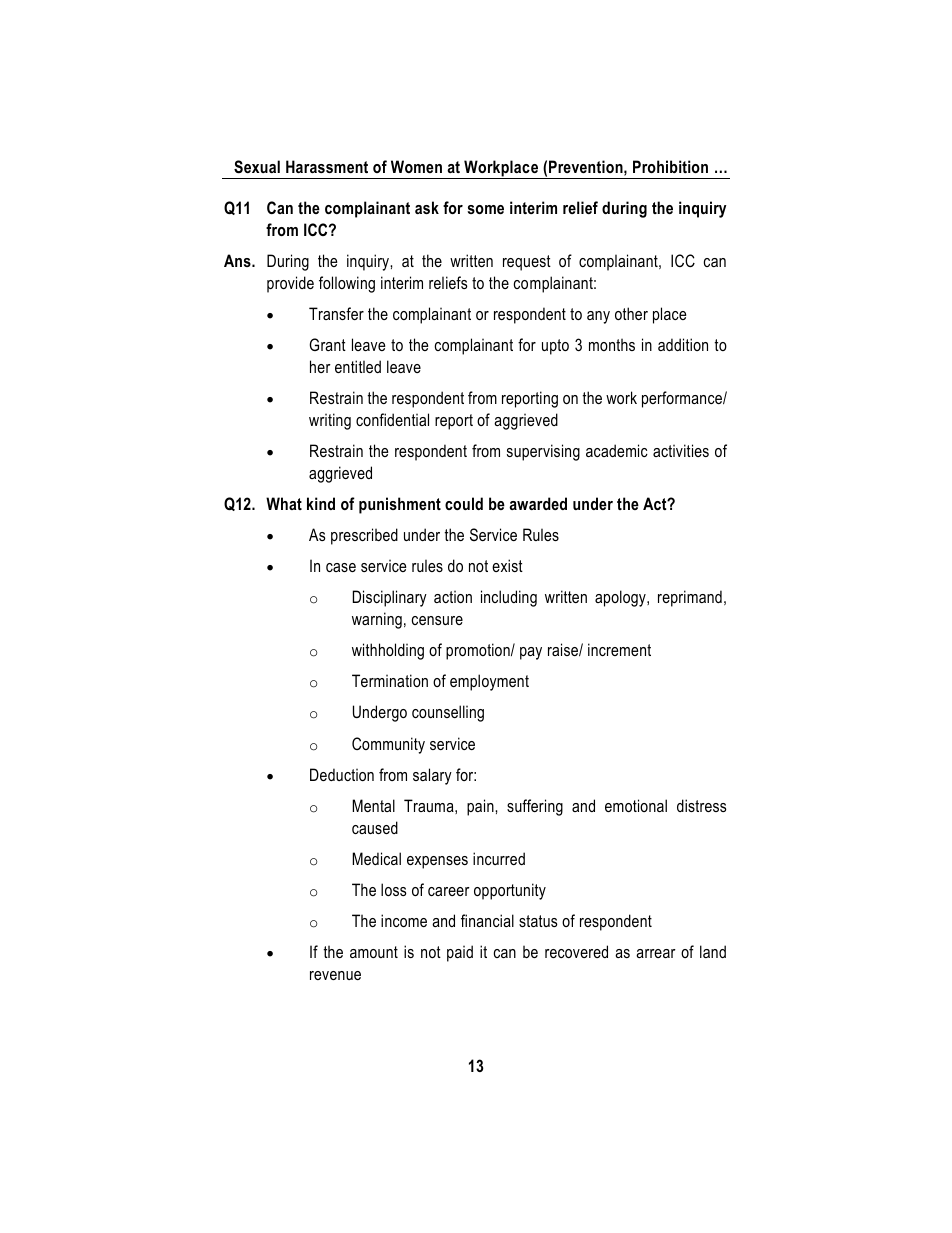 The height and width of the screenshot is (1233, 952). What do you see at coordinates (636, 805) in the screenshot?
I see `emotional` at bounding box center [636, 805].
